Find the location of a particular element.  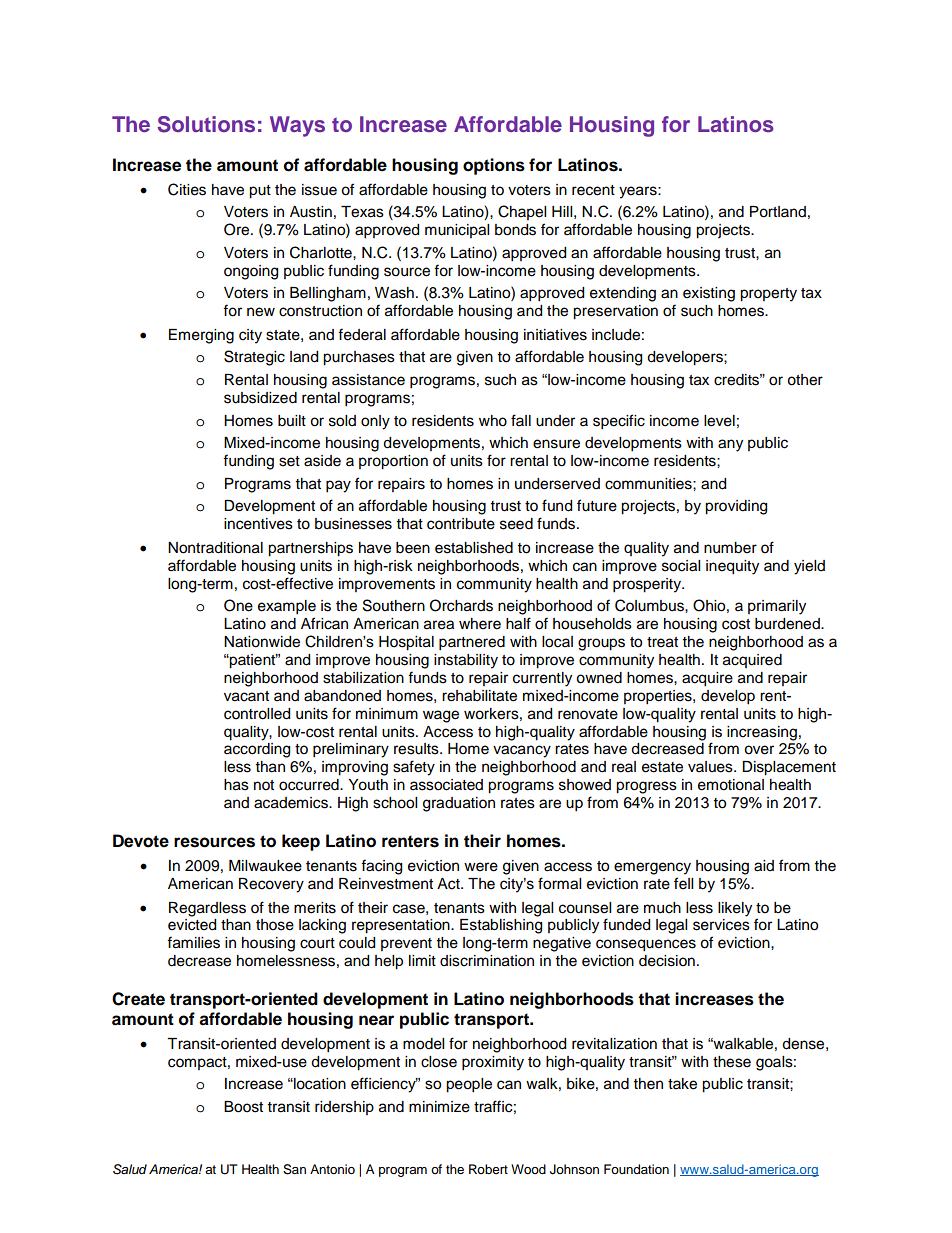

not is located at coordinates (264, 785).
